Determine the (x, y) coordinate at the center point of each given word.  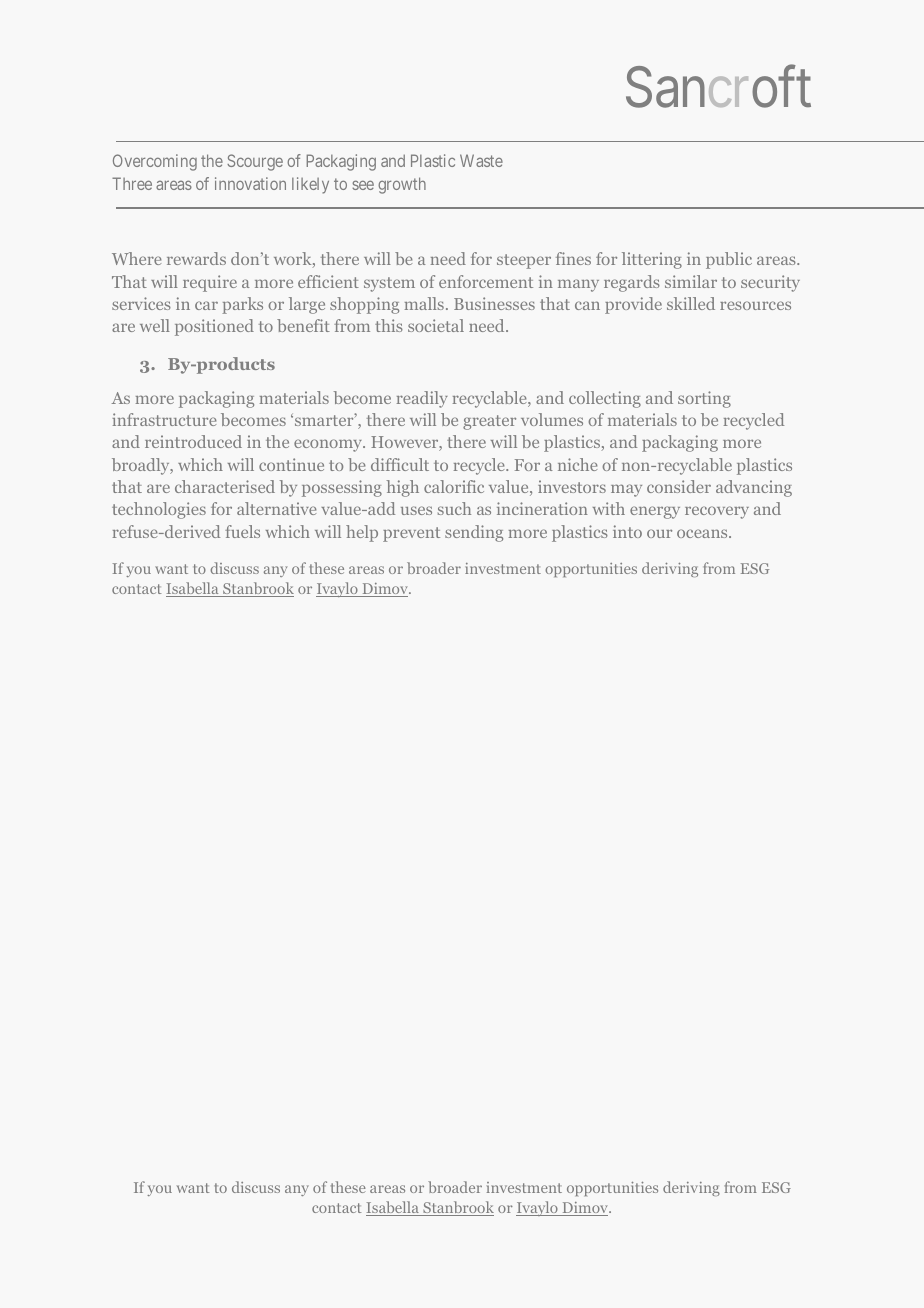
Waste (481, 160)
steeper (524, 261)
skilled (691, 303)
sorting (704, 399)
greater (489, 422)
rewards (196, 258)
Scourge (255, 162)
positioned (214, 327)
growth (402, 185)
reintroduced (193, 441)
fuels (242, 531)
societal (436, 325)
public (729, 260)
